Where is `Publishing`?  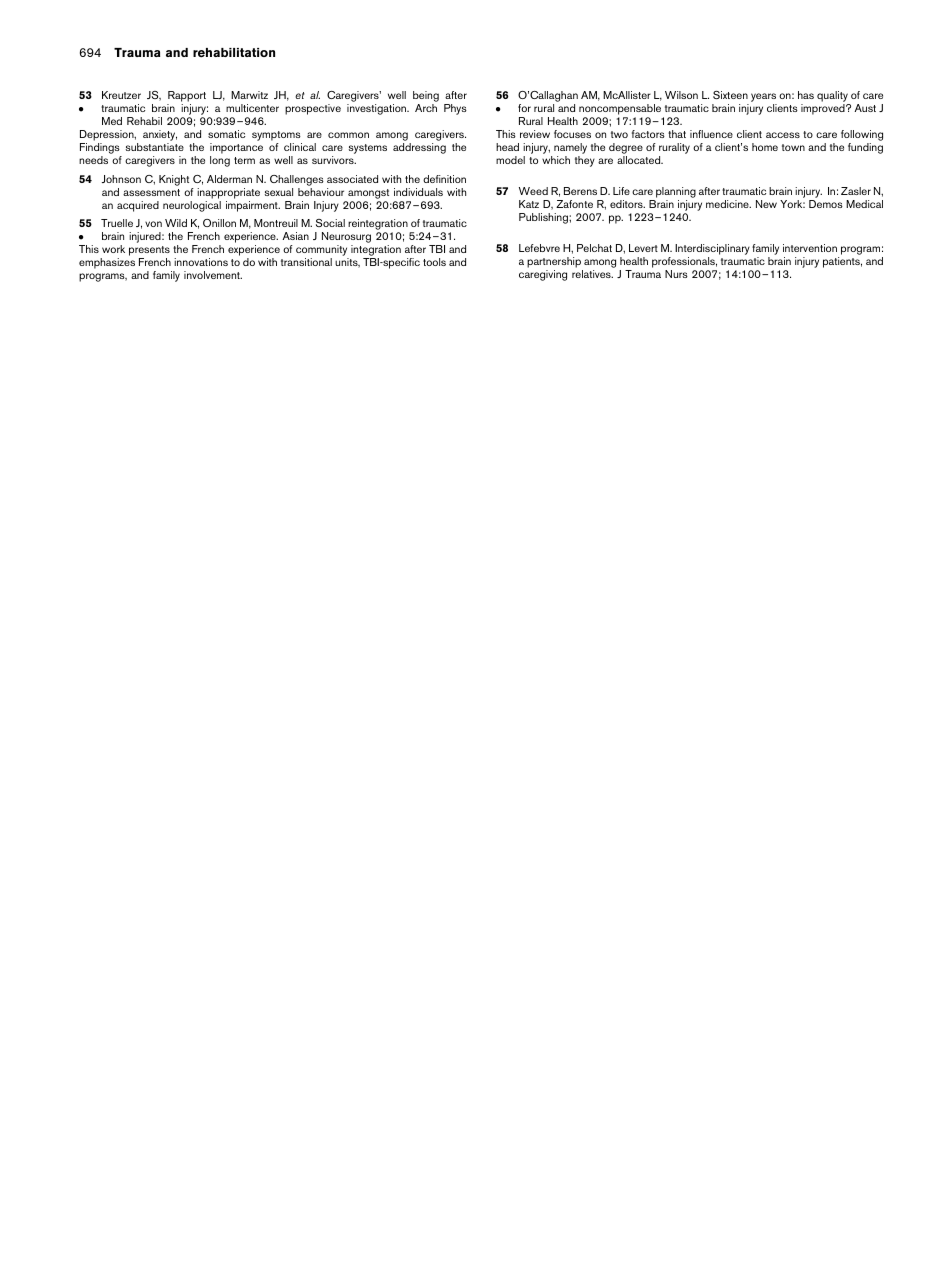 Publishing is located at coordinates (544, 218).
